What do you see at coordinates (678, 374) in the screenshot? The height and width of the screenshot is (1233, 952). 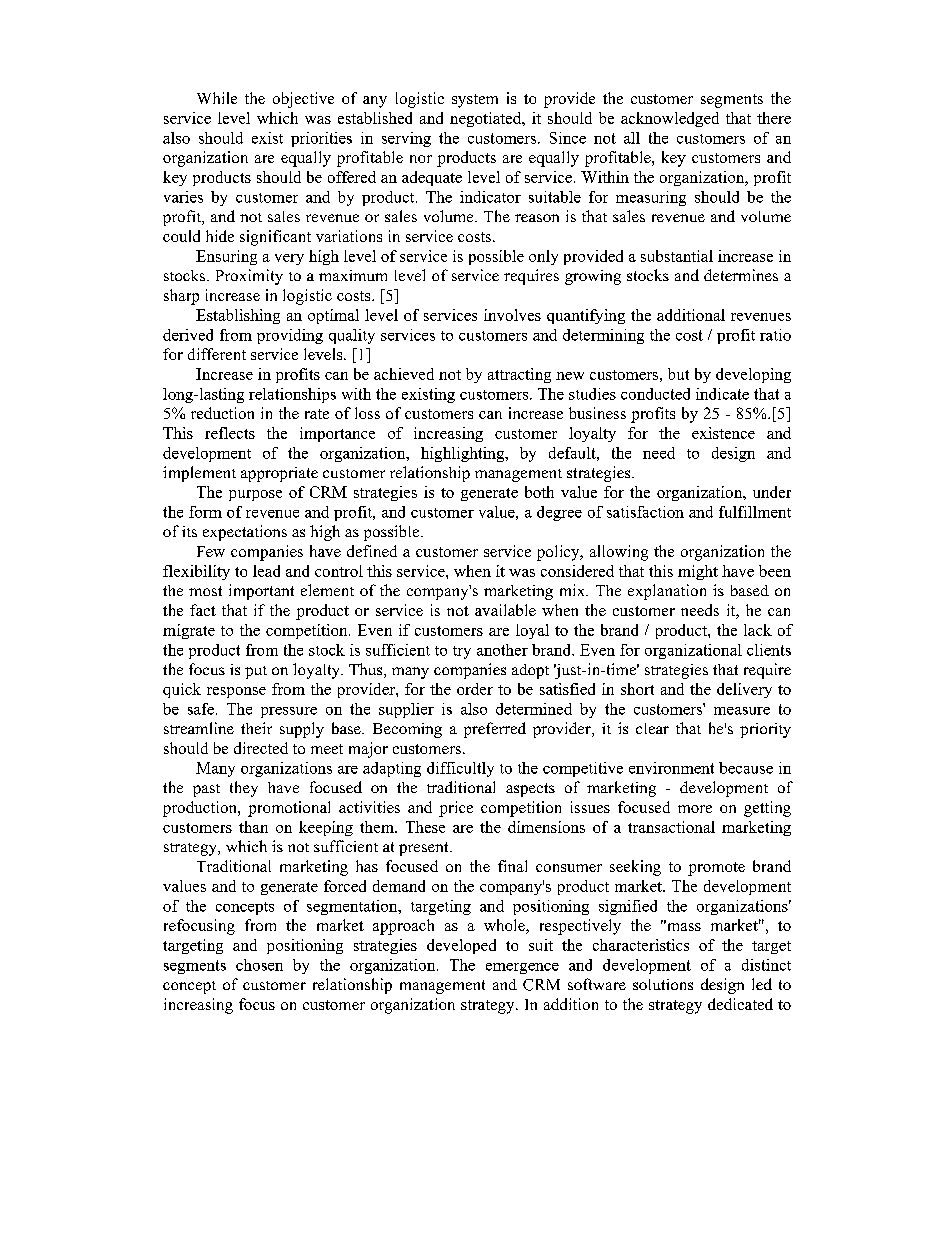 I see `but` at bounding box center [678, 374].
